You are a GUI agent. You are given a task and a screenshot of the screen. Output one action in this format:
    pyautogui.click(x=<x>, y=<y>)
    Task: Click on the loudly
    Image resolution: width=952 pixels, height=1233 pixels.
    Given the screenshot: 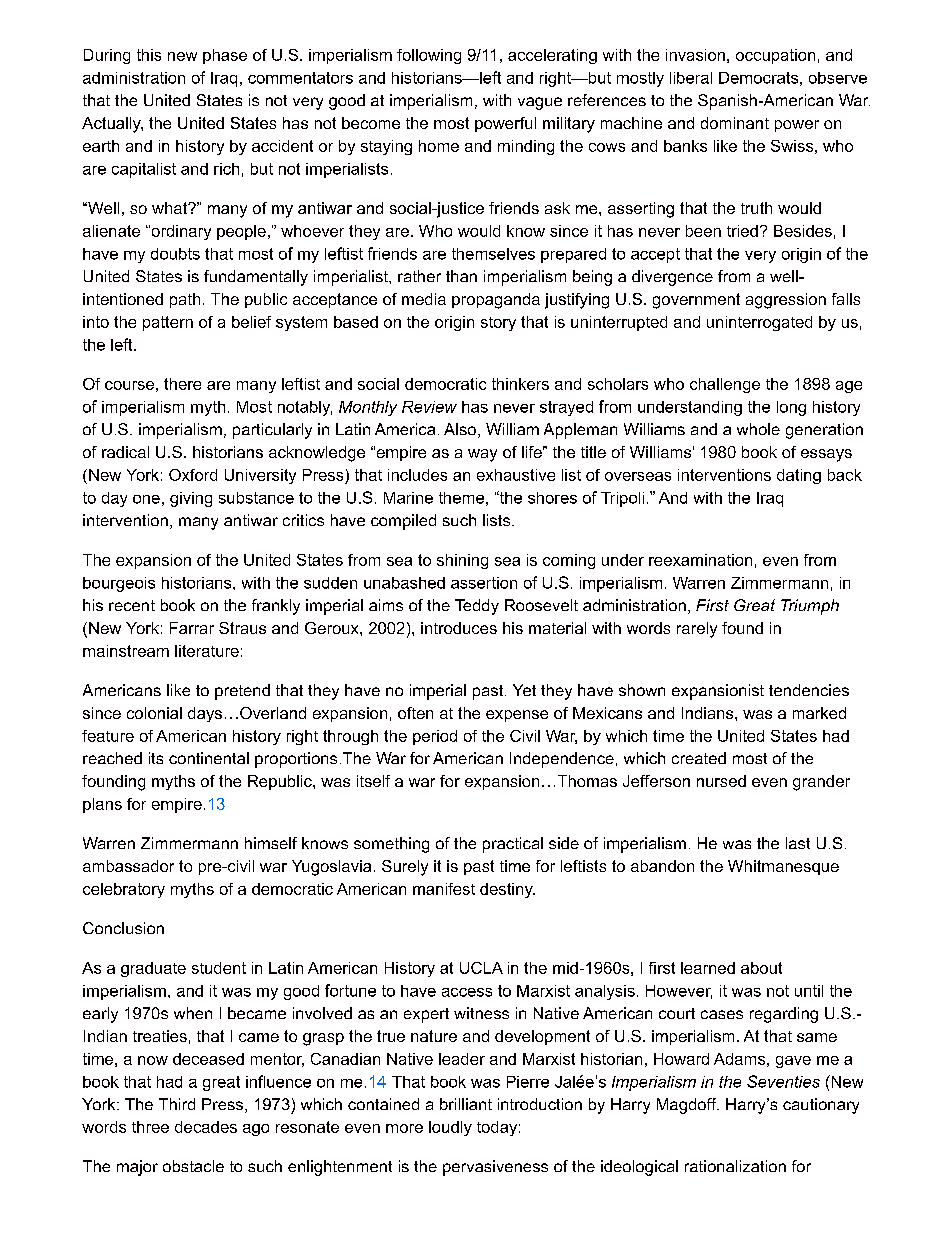 What is the action you would take?
    pyautogui.click(x=450, y=1128)
